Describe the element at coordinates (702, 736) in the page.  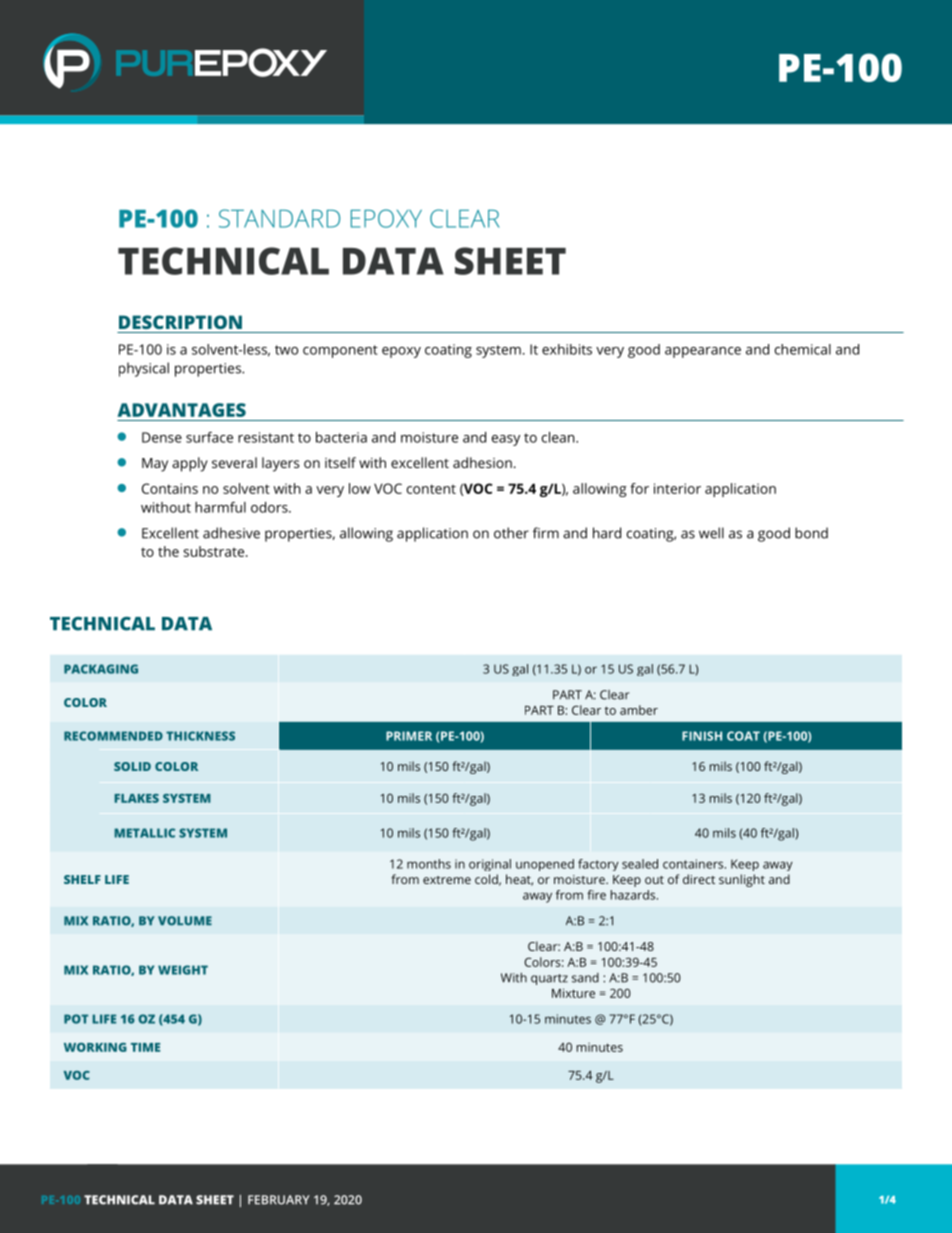
I see `FINISH` at that location.
